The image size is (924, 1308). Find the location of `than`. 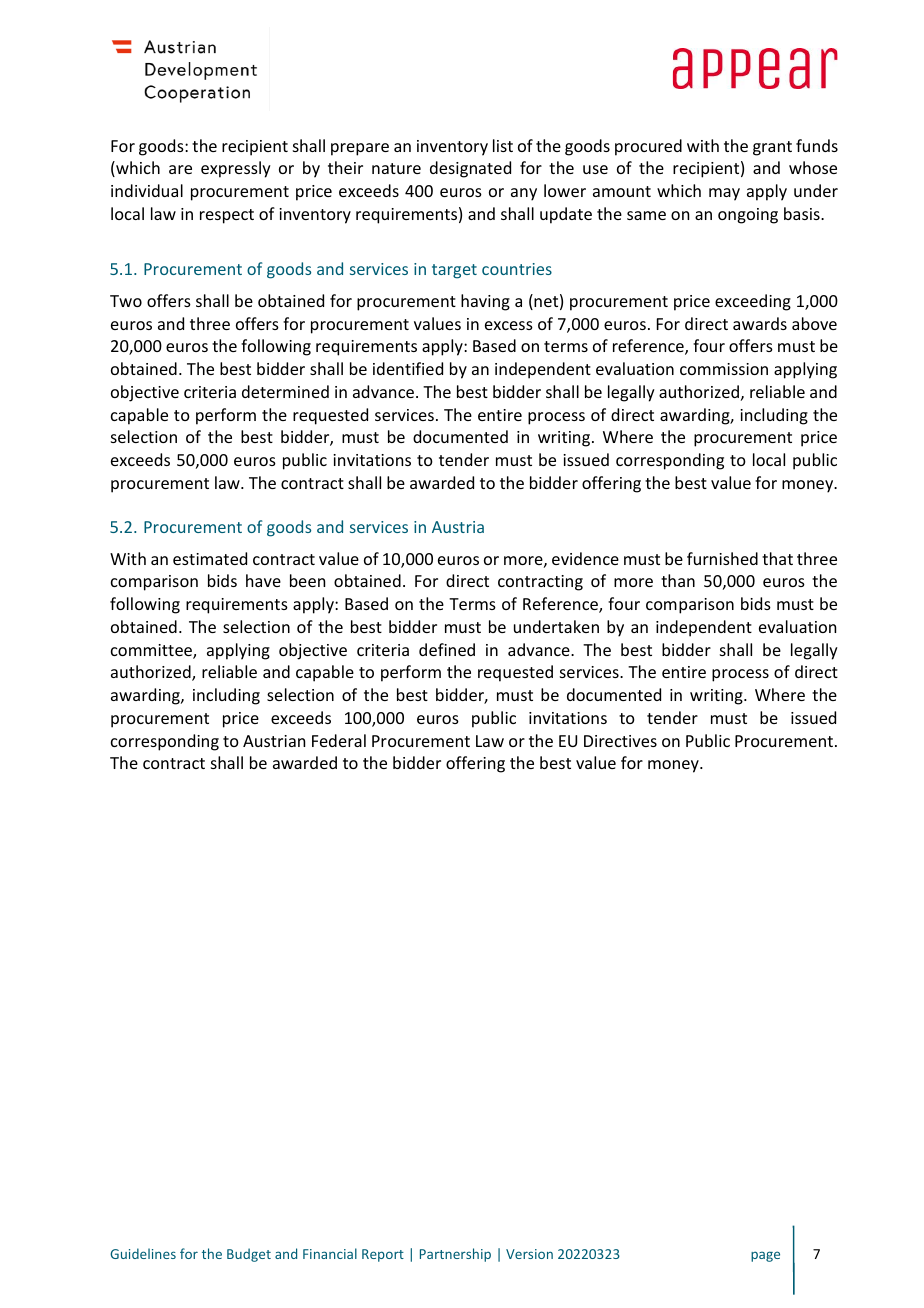

than is located at coordinates (678, 580).
